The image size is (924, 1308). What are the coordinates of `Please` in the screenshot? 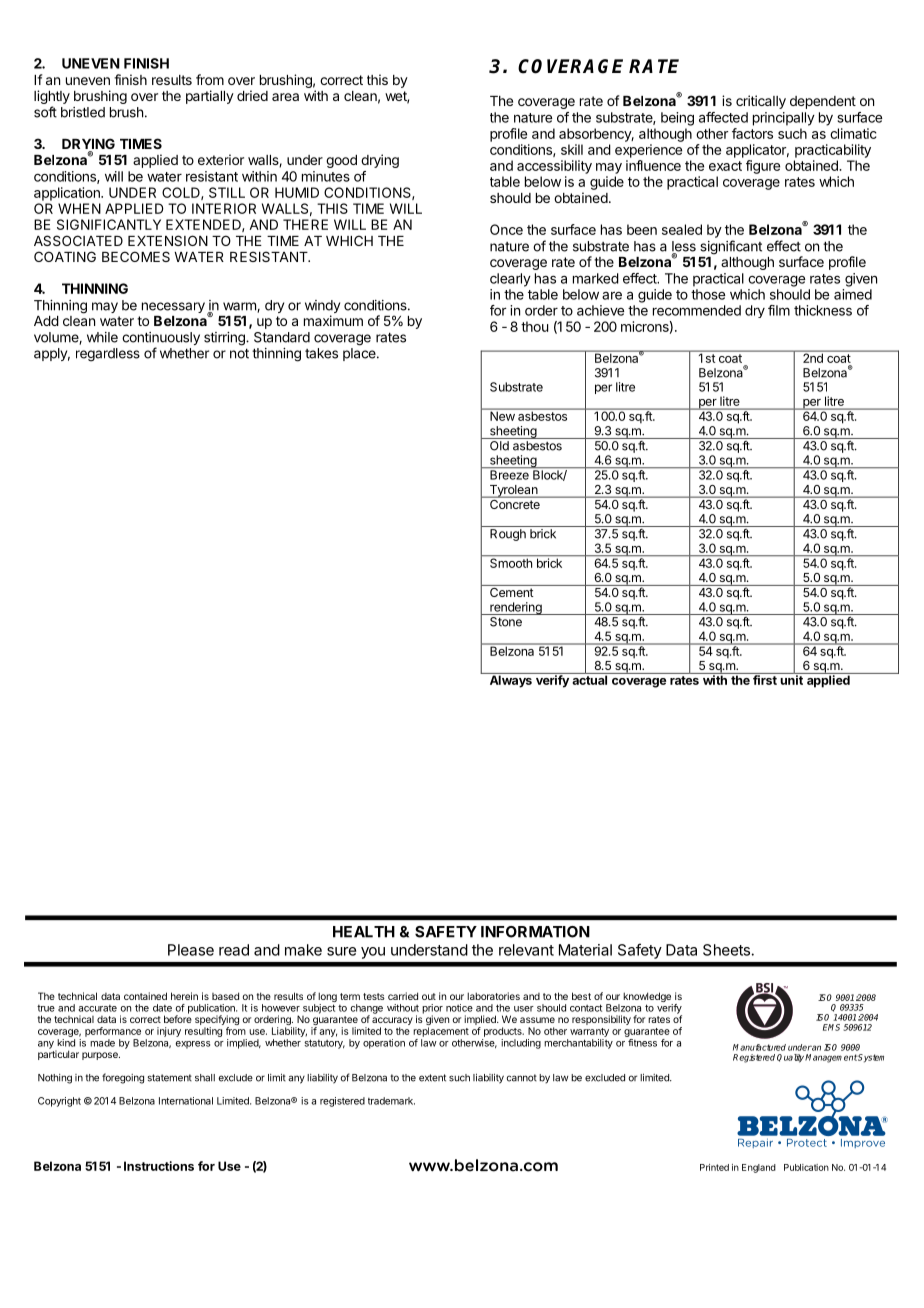 It's located at (191, 950).
